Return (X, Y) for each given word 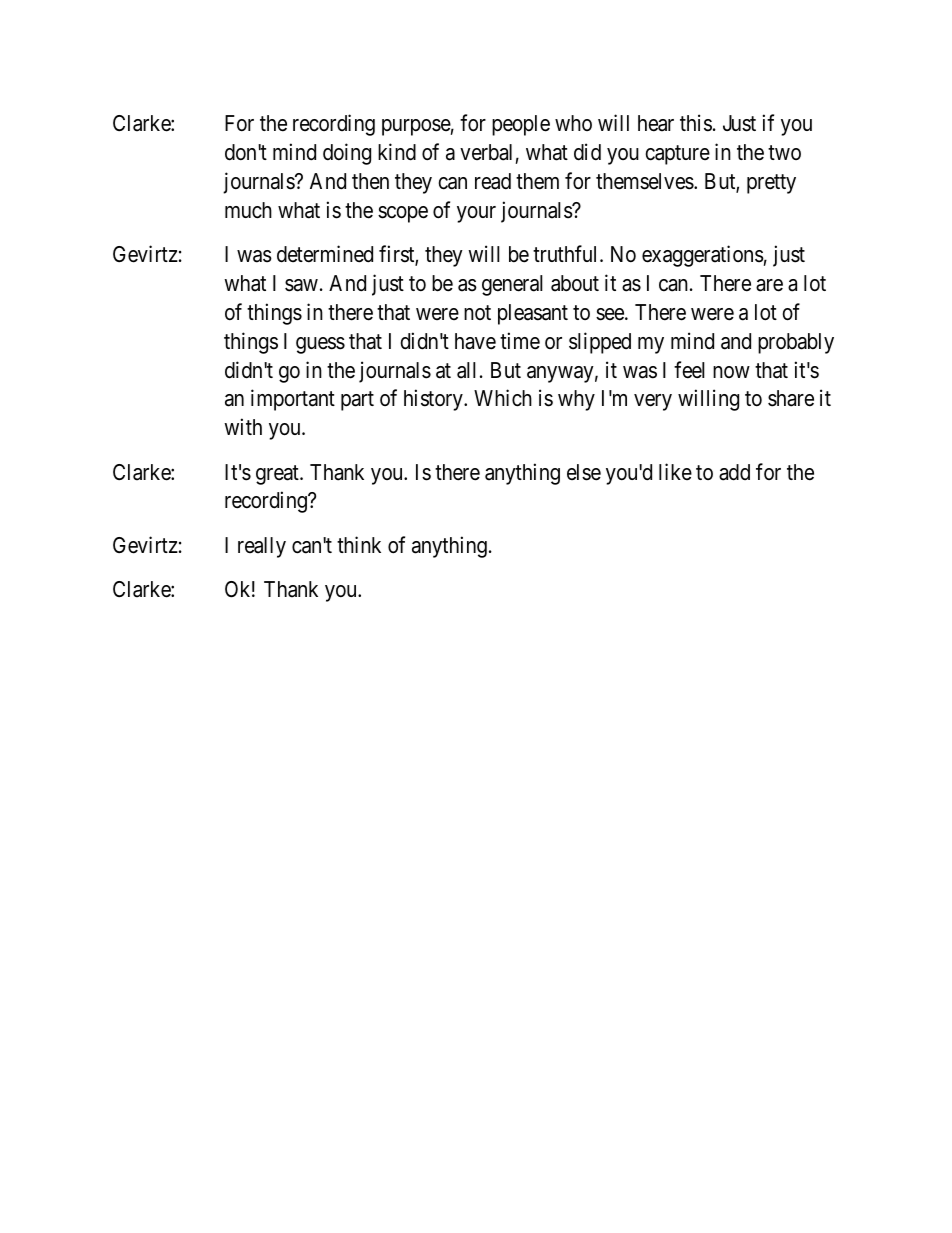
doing (347, 154)
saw (301, 285)
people (521, 125)
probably (796, 343)
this (696, 123)
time (520, 341)
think (359, 544)
